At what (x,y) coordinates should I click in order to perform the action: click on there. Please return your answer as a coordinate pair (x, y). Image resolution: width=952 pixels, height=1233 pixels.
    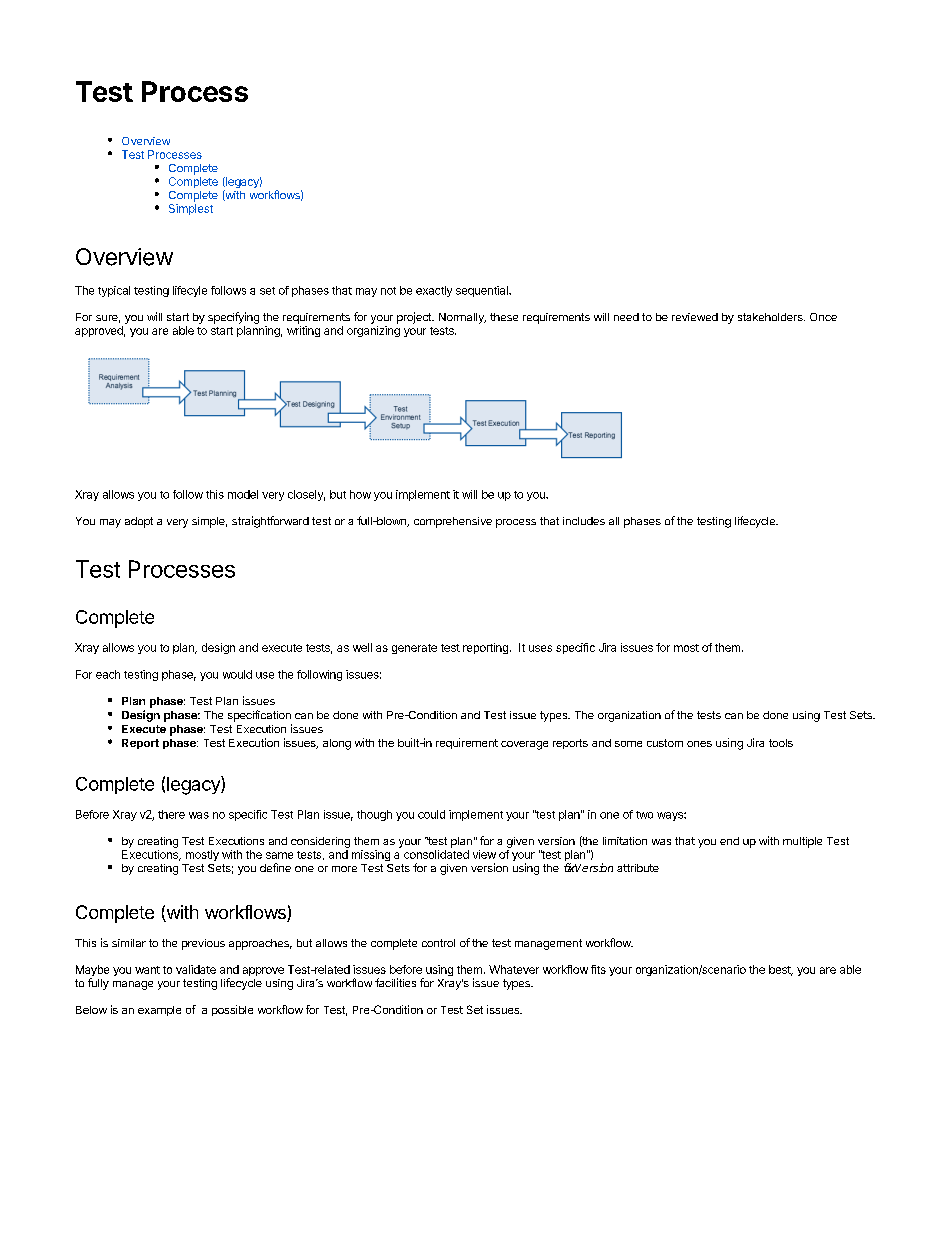
    Looking at the image, I should click on (171, 814).
